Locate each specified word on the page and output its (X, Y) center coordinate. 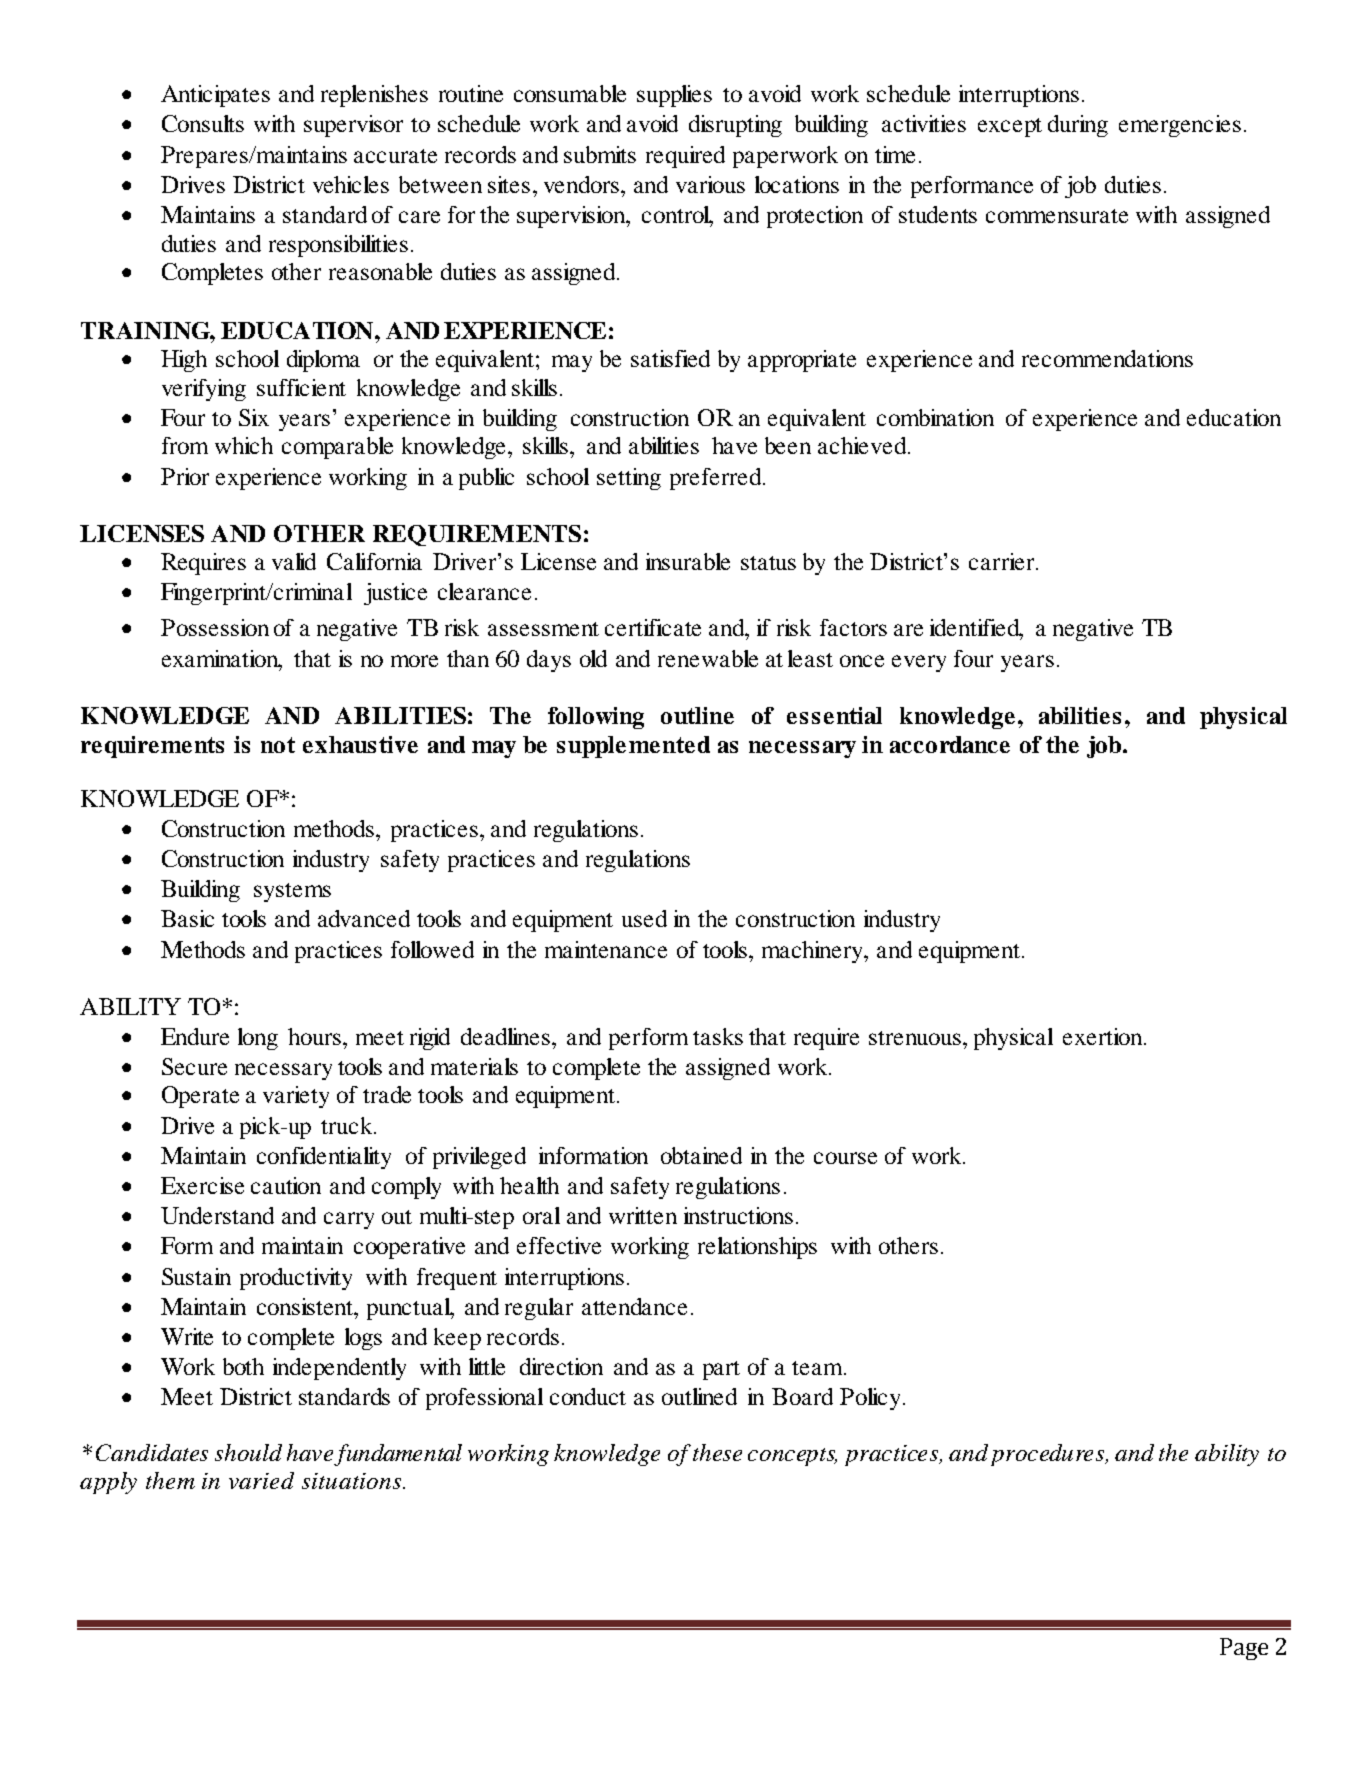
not (278, 745)
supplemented (633, 747)
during (1078, 126)
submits (600, 154)
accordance (950, 744)
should (248, 1452)
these (717, 1452)
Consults (203, 123)
